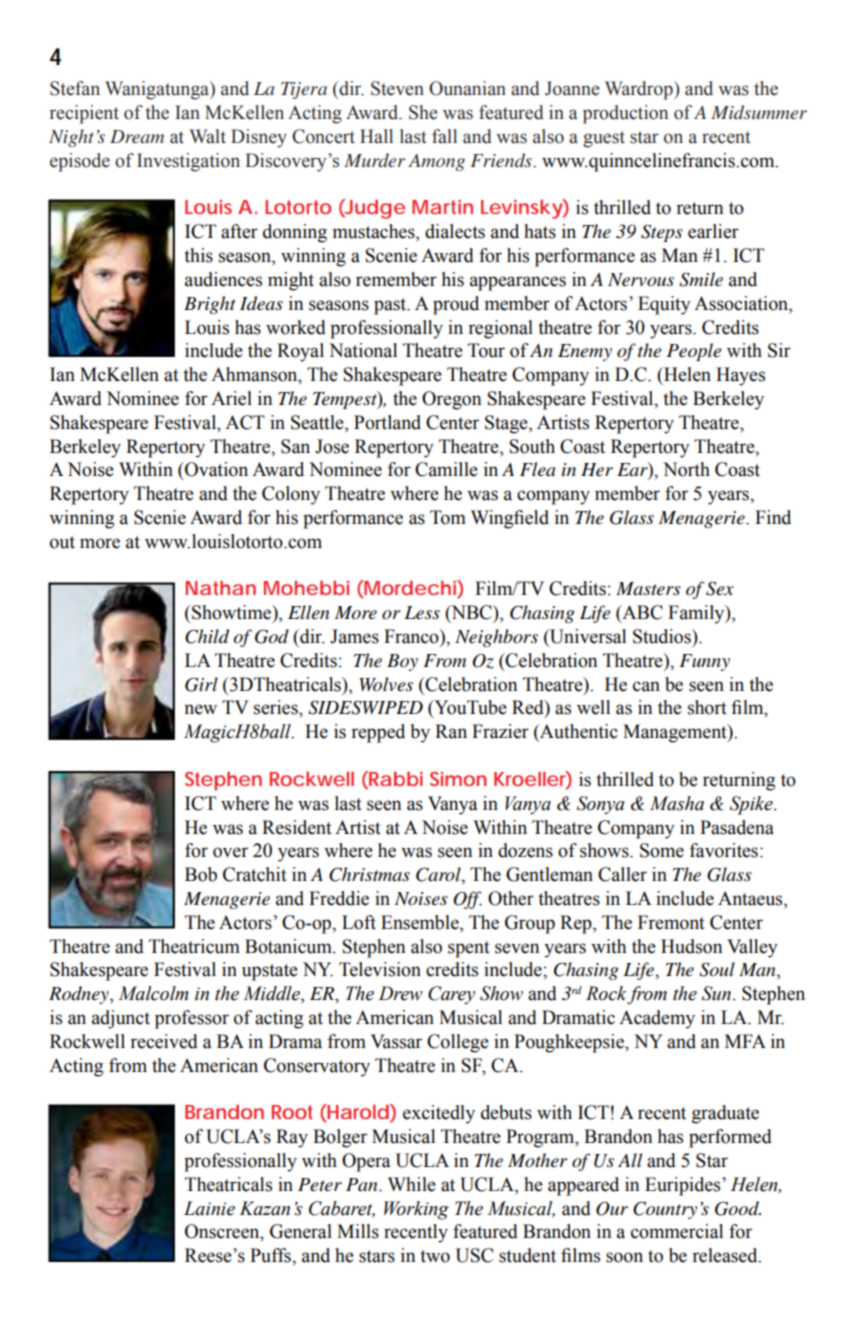  Describe the element at coordinates (416, 1210) in the document. I see `Working` at that location.
